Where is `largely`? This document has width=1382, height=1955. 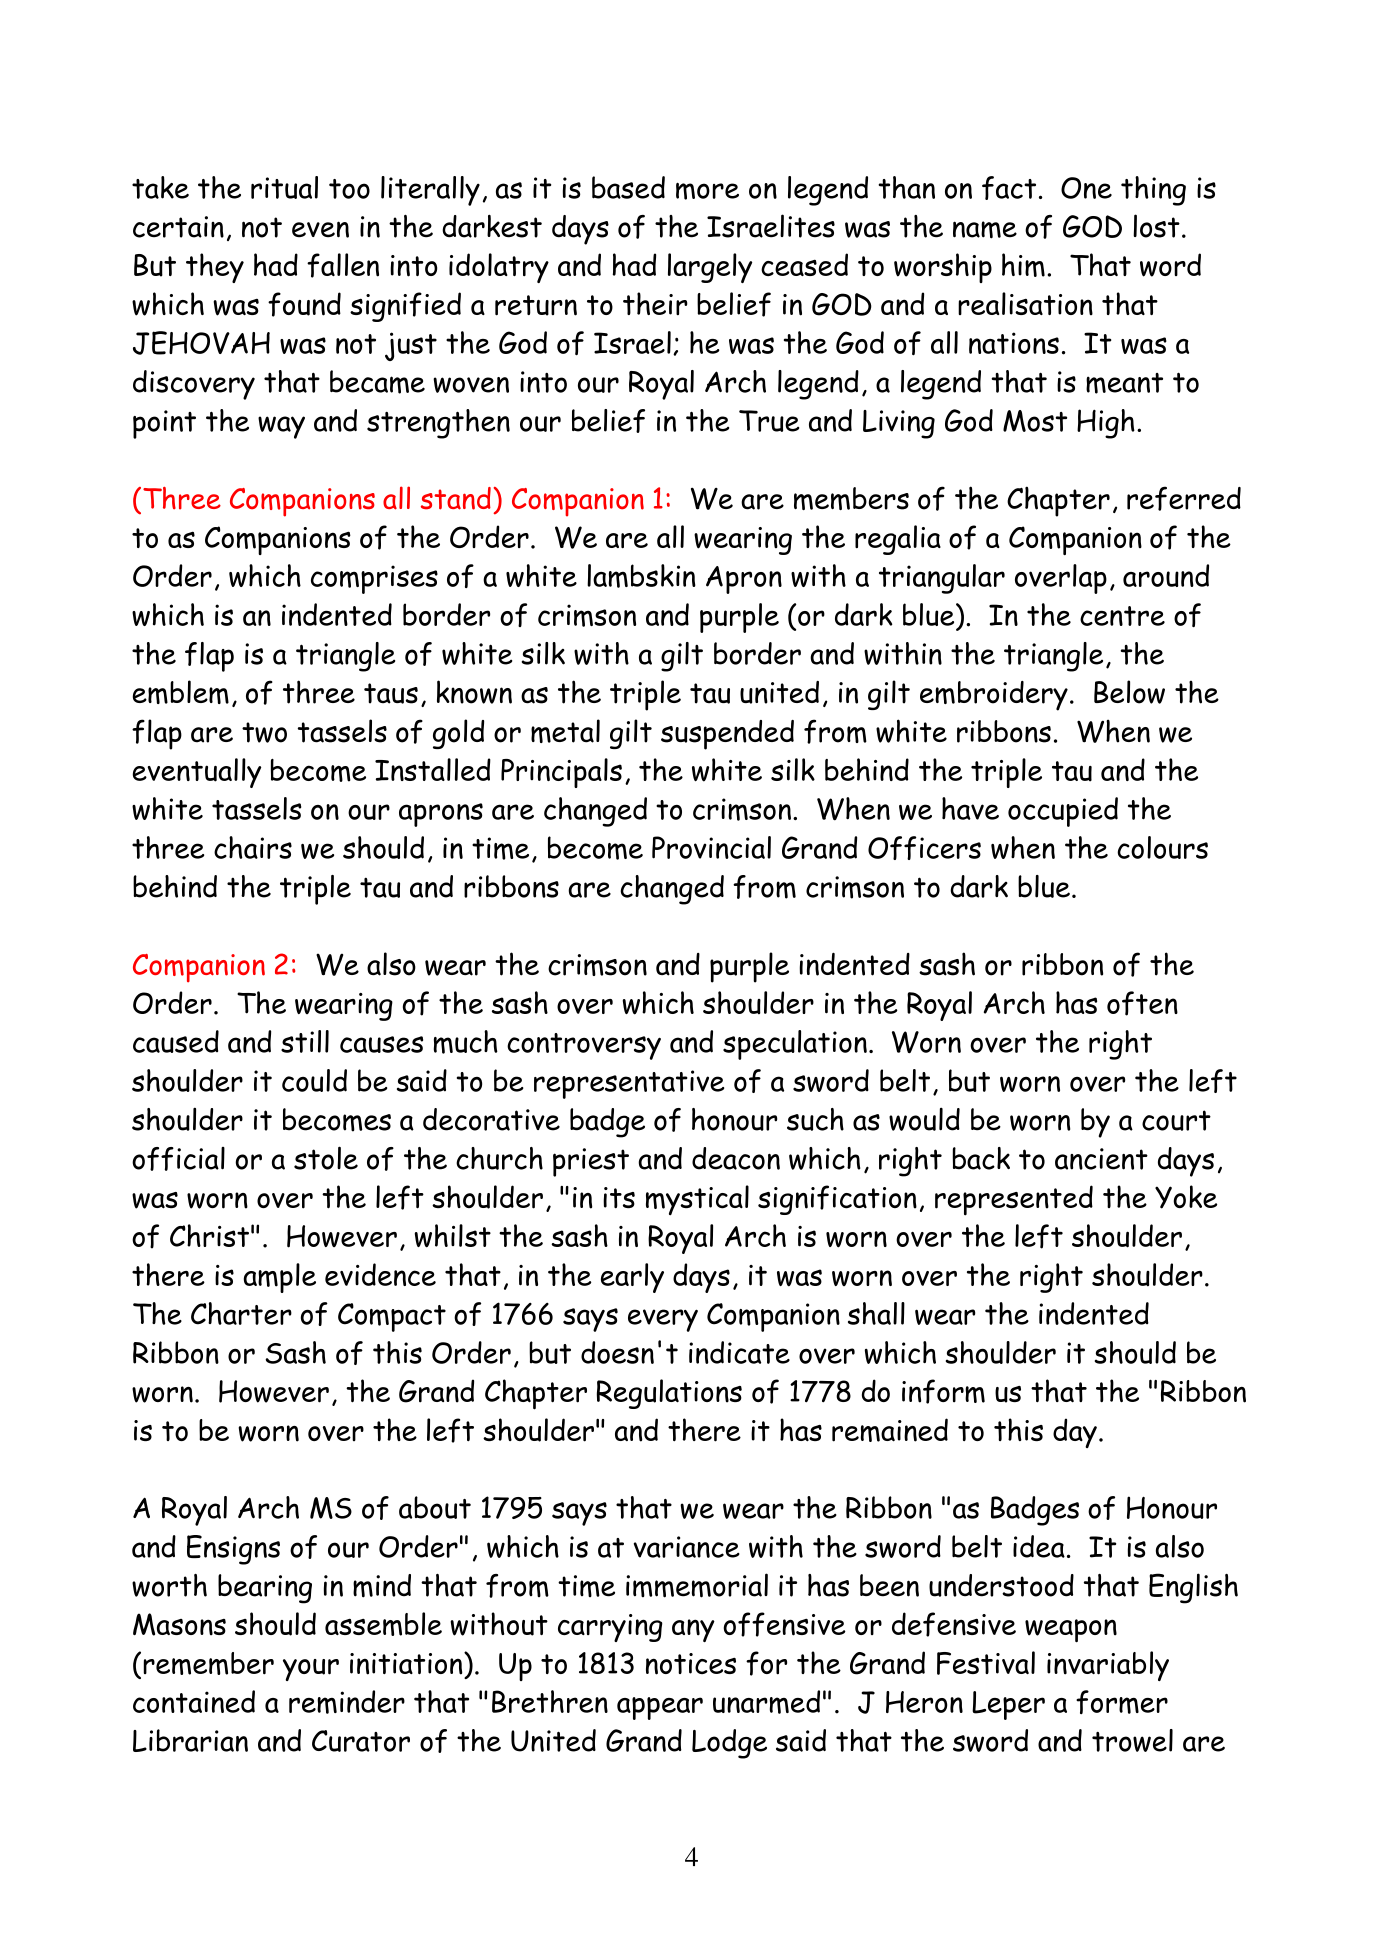
largely is located at coordinates (710, 268).
